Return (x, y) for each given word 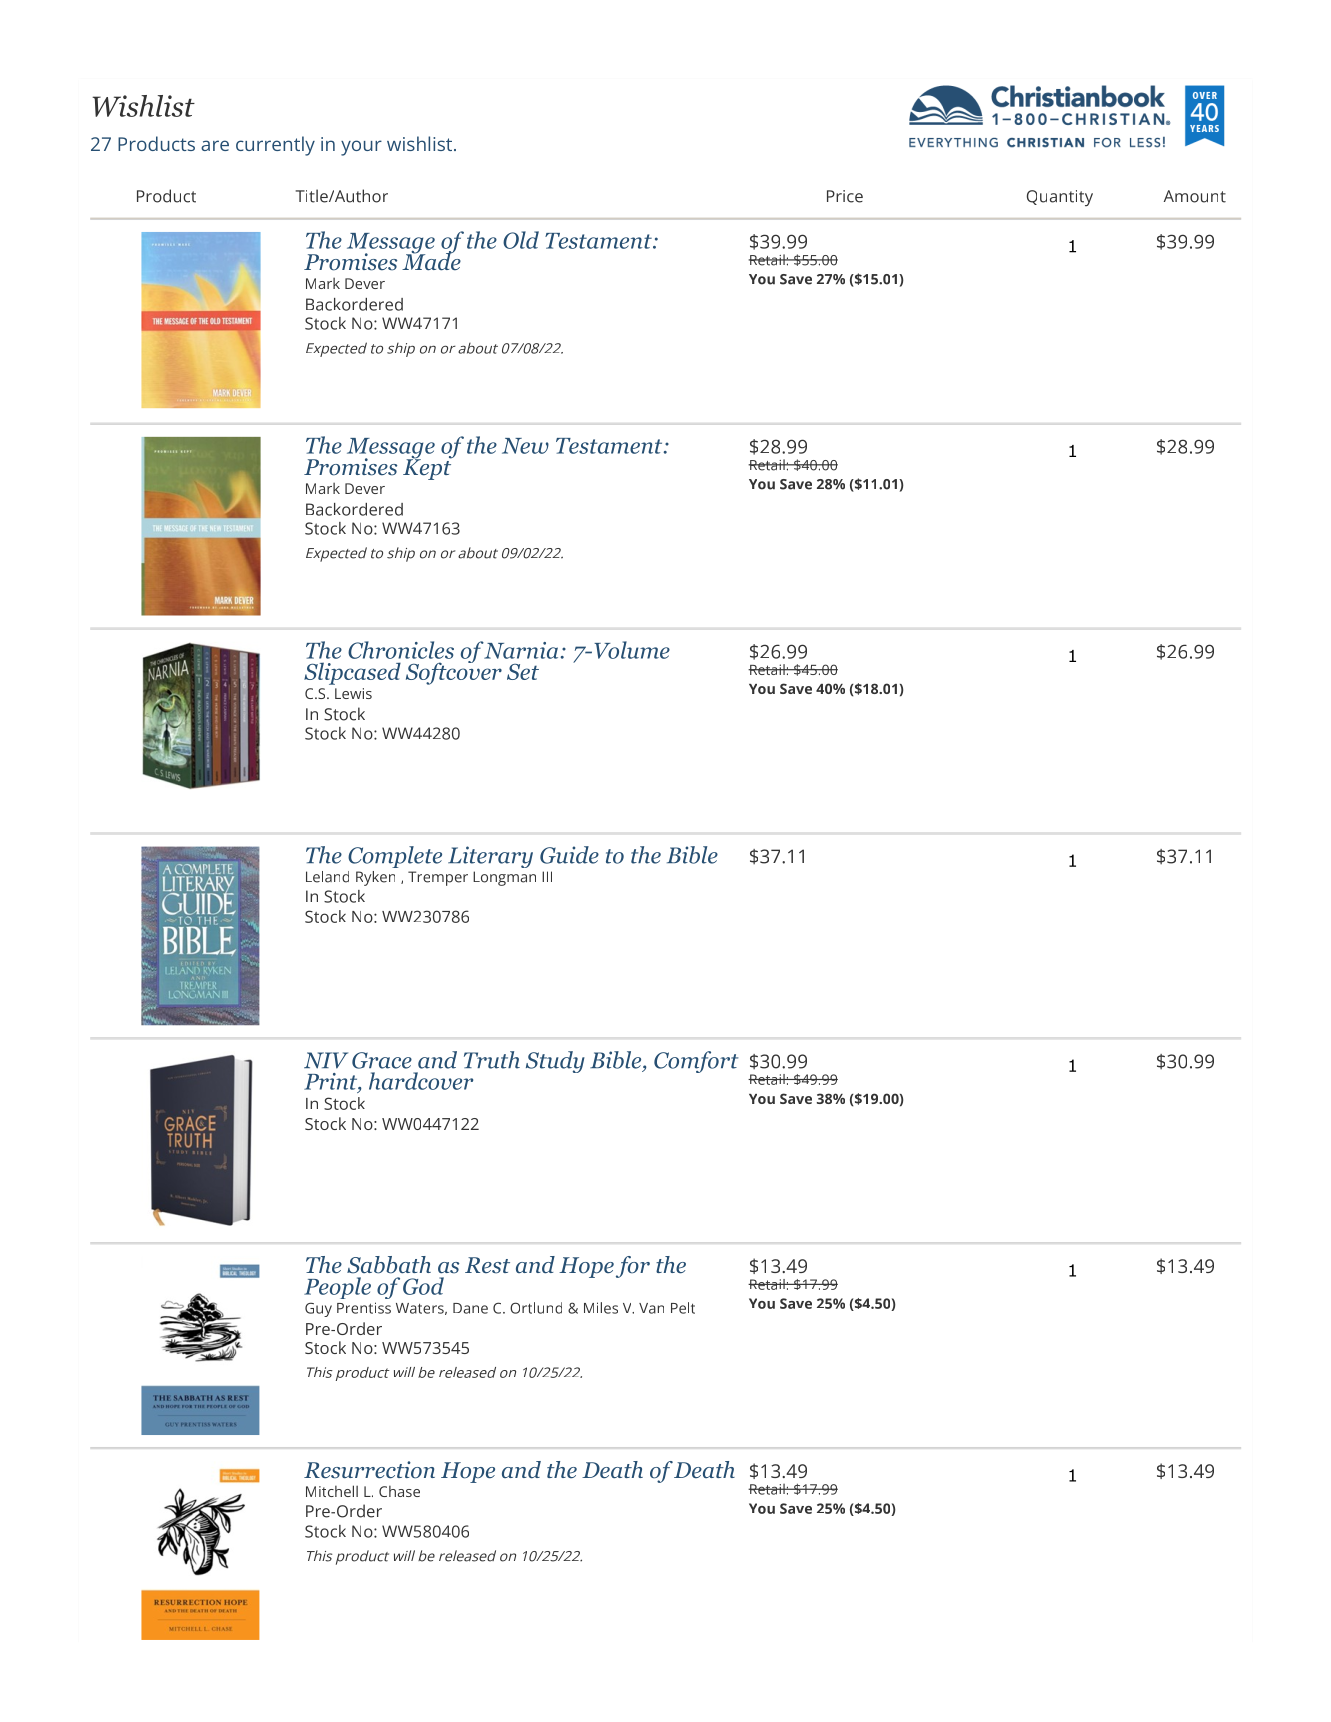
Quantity (1060, 198)
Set (523, 672)
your (361, 148)
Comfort (696, 1062)
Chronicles (401, 650)
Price (845, 196)
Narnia (520, 650)
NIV (326, 1060)
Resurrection (369, 1470)
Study (555, 1062)
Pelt (683, 1308)
